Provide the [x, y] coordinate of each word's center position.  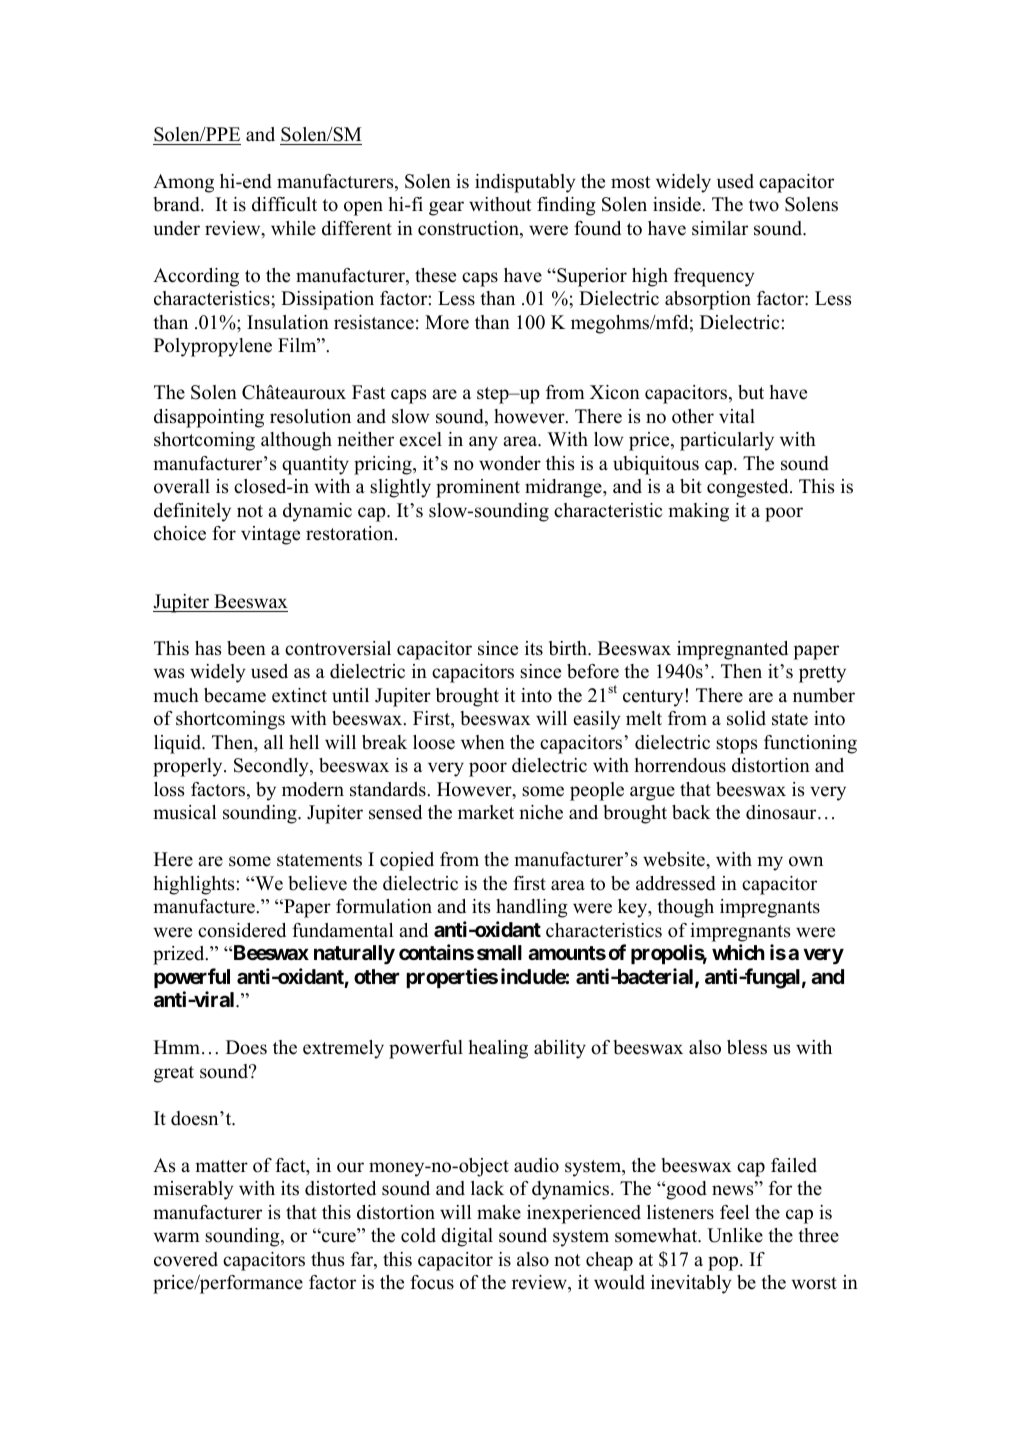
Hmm [177, 1047]
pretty [822, 674]
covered [186, 1259]
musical [185, 812]
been [246, 648]
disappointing [209, 418]
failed [794, 1165]
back [691, 812]
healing [498, 1049]
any [483, 443]
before [593, 671]
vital [737, 416]
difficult [284, 204]
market [486, 812]
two [764, 205]
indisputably [525, 183]
